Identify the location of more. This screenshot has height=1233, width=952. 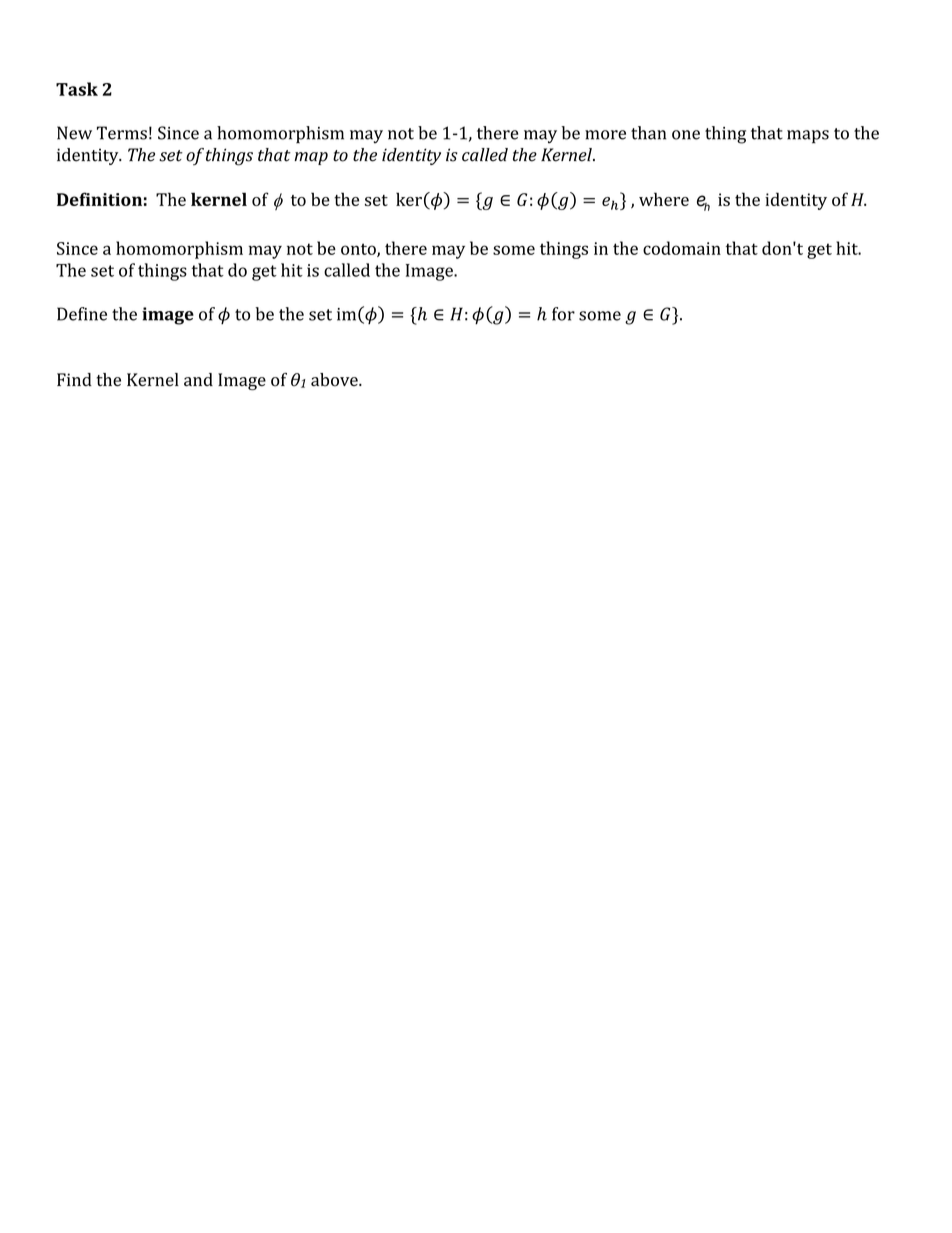
(605, 135).
